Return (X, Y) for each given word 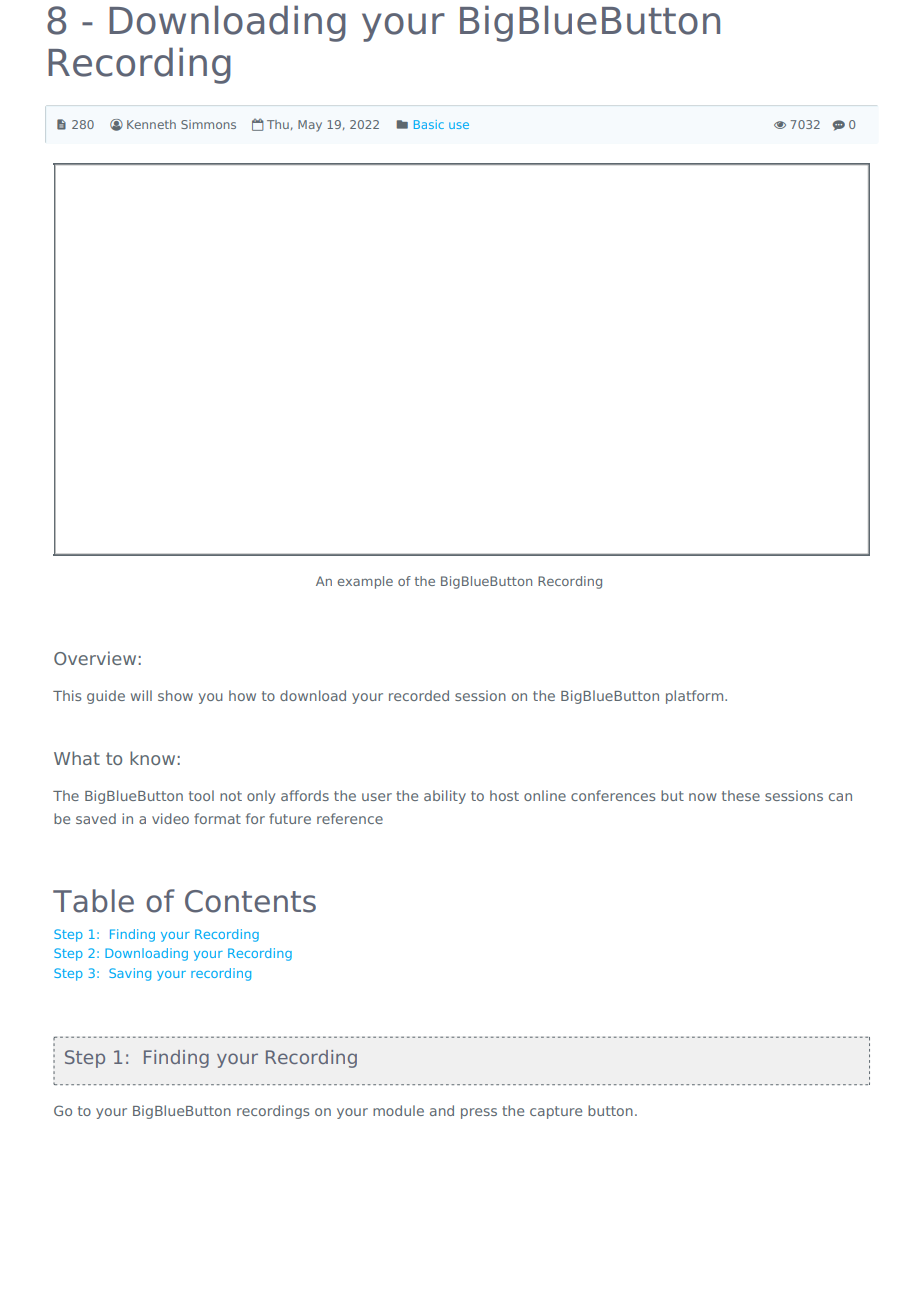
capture (556, 1112)
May (310, 126)
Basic (429, 124)
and (442, 1110)
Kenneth (151, 124)
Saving (130, 974)
